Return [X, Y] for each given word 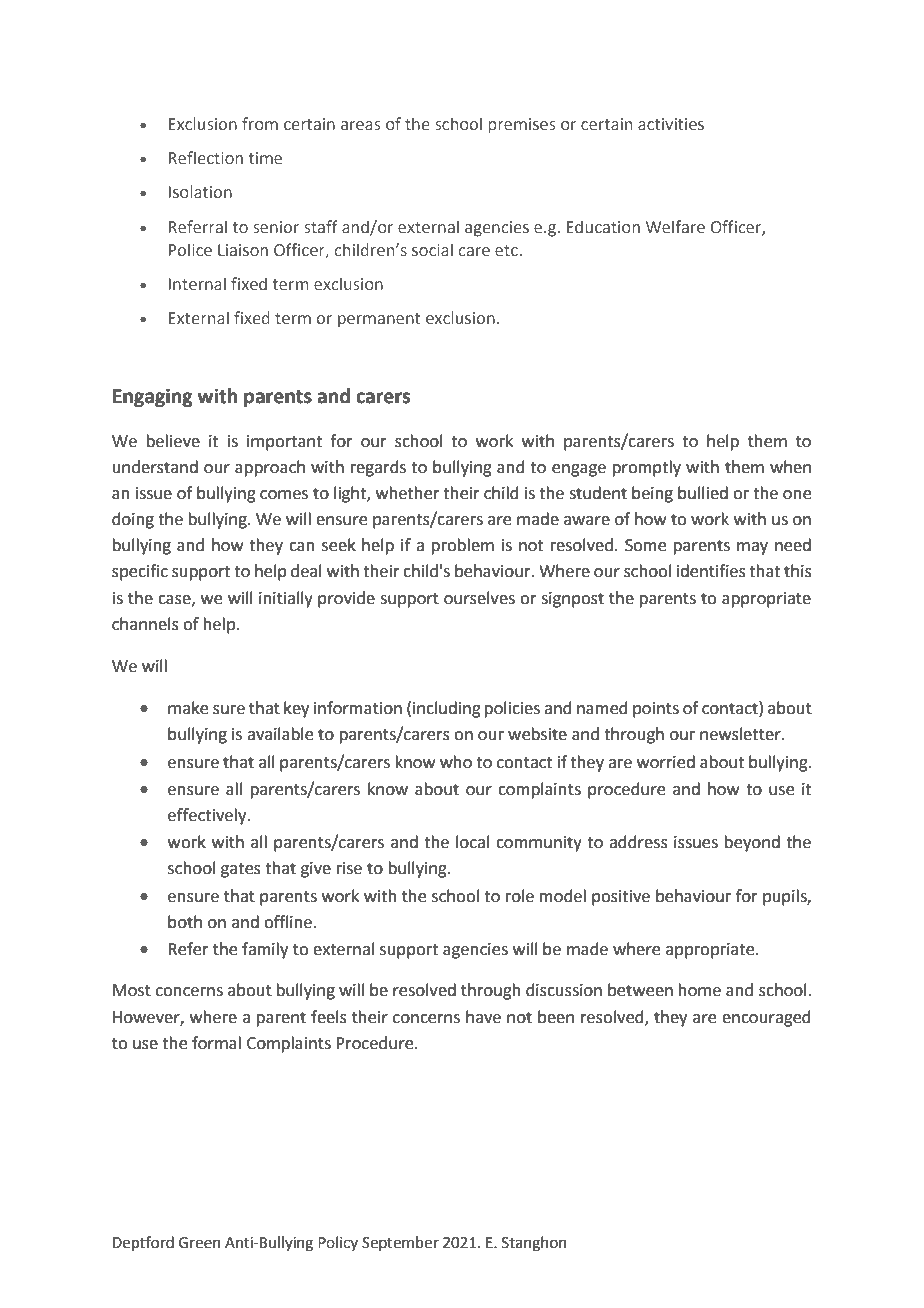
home [700, 990]
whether [408, 493]
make [188, 708]
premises [521, 126]
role [520, 896]
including [447, 709]
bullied [703, 493]
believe [173, 441]
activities [671, 124]
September [400, 1243]
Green [200, 1243]
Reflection [206, 158]
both [185, 922]
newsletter [741, 734]
